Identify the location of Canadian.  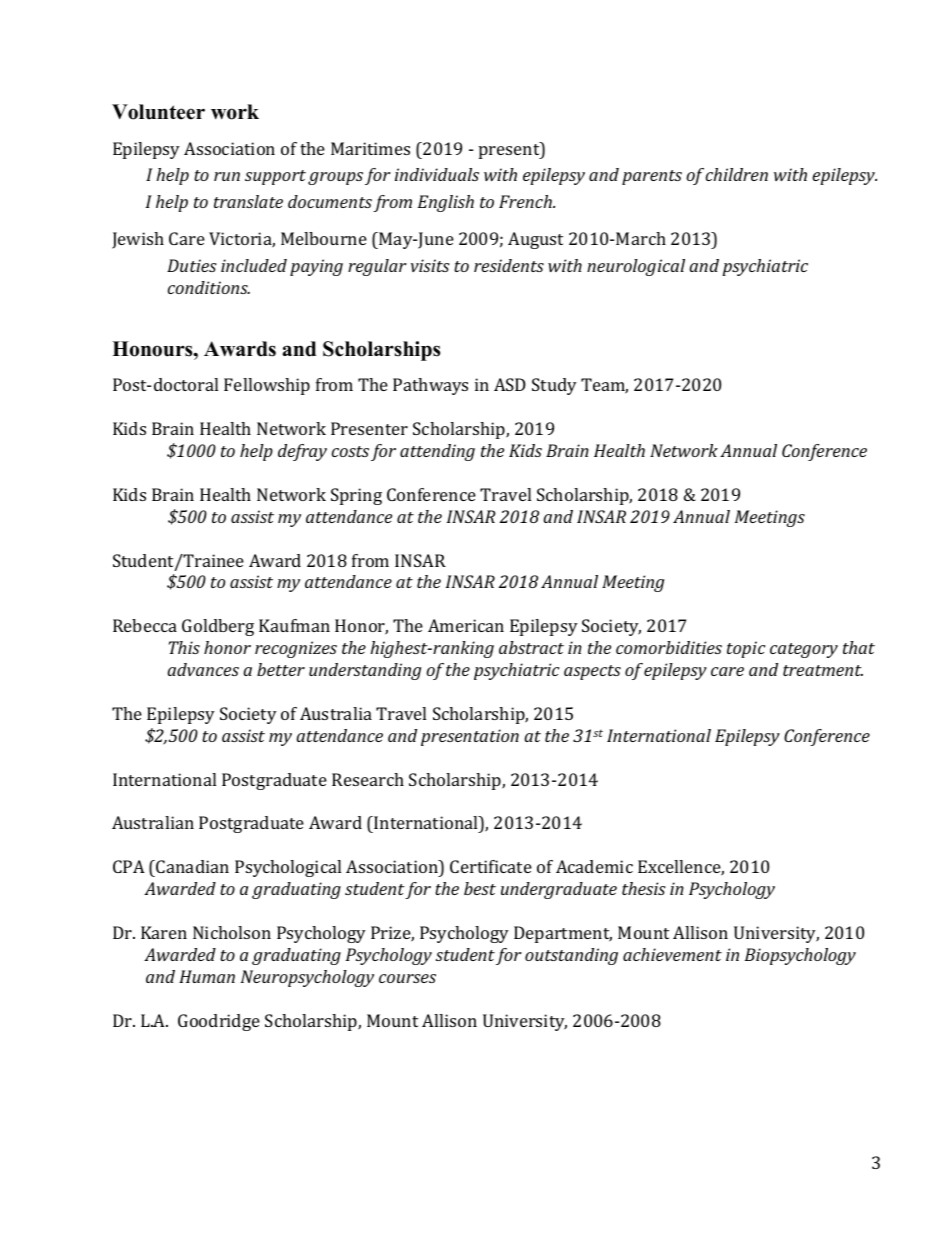
(192, 866).
